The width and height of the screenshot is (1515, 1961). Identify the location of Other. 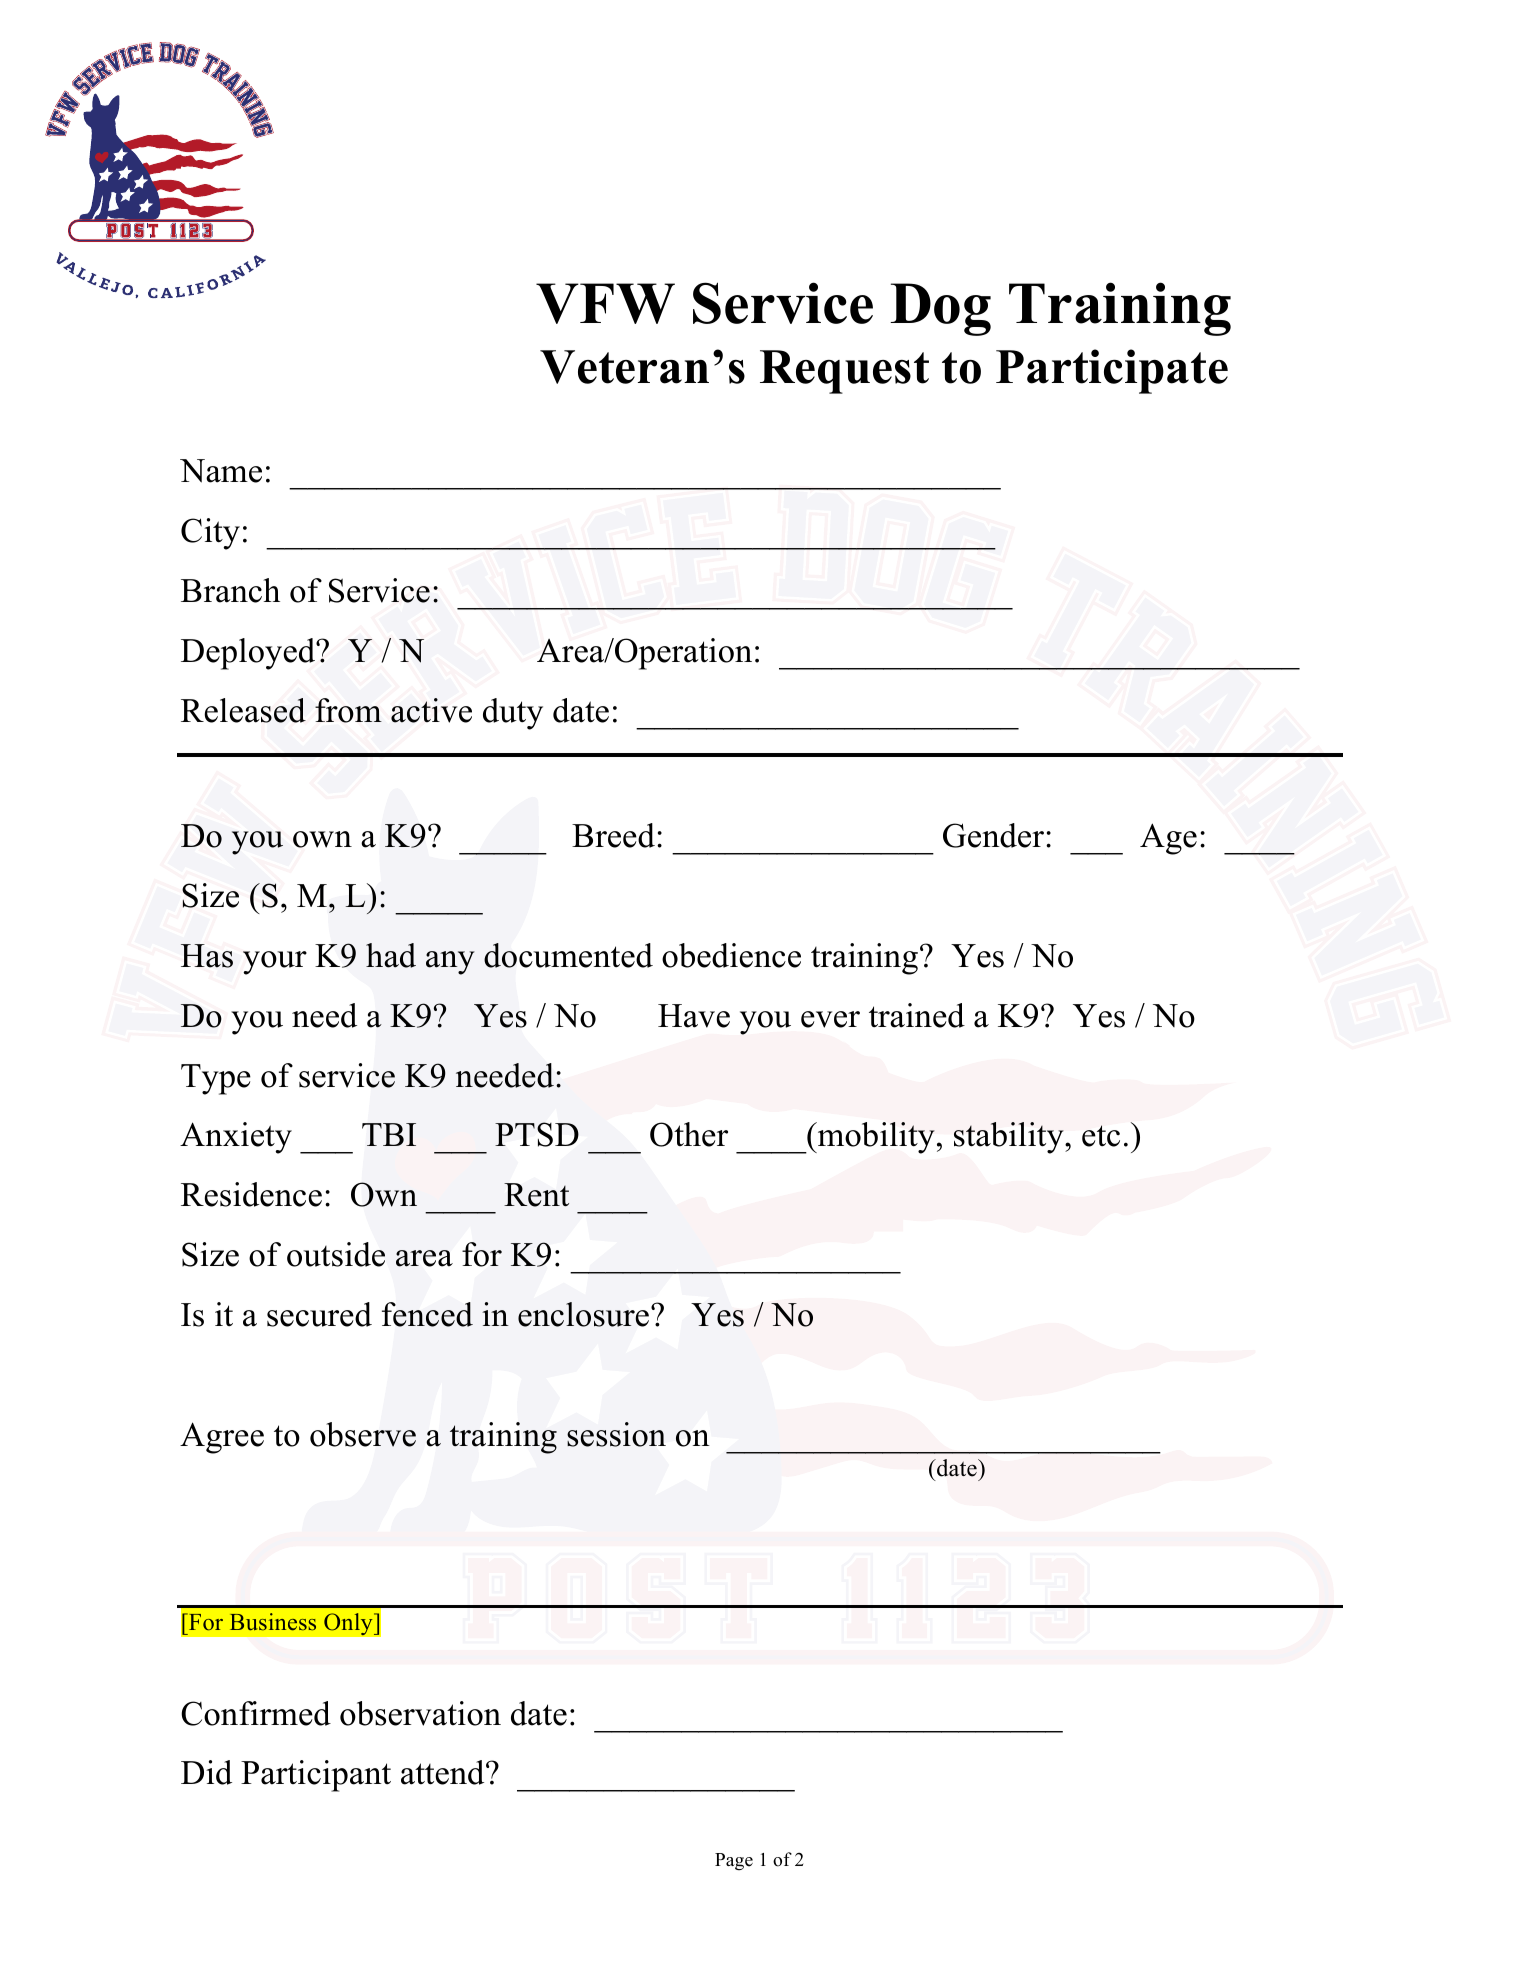
(689, 1134).
